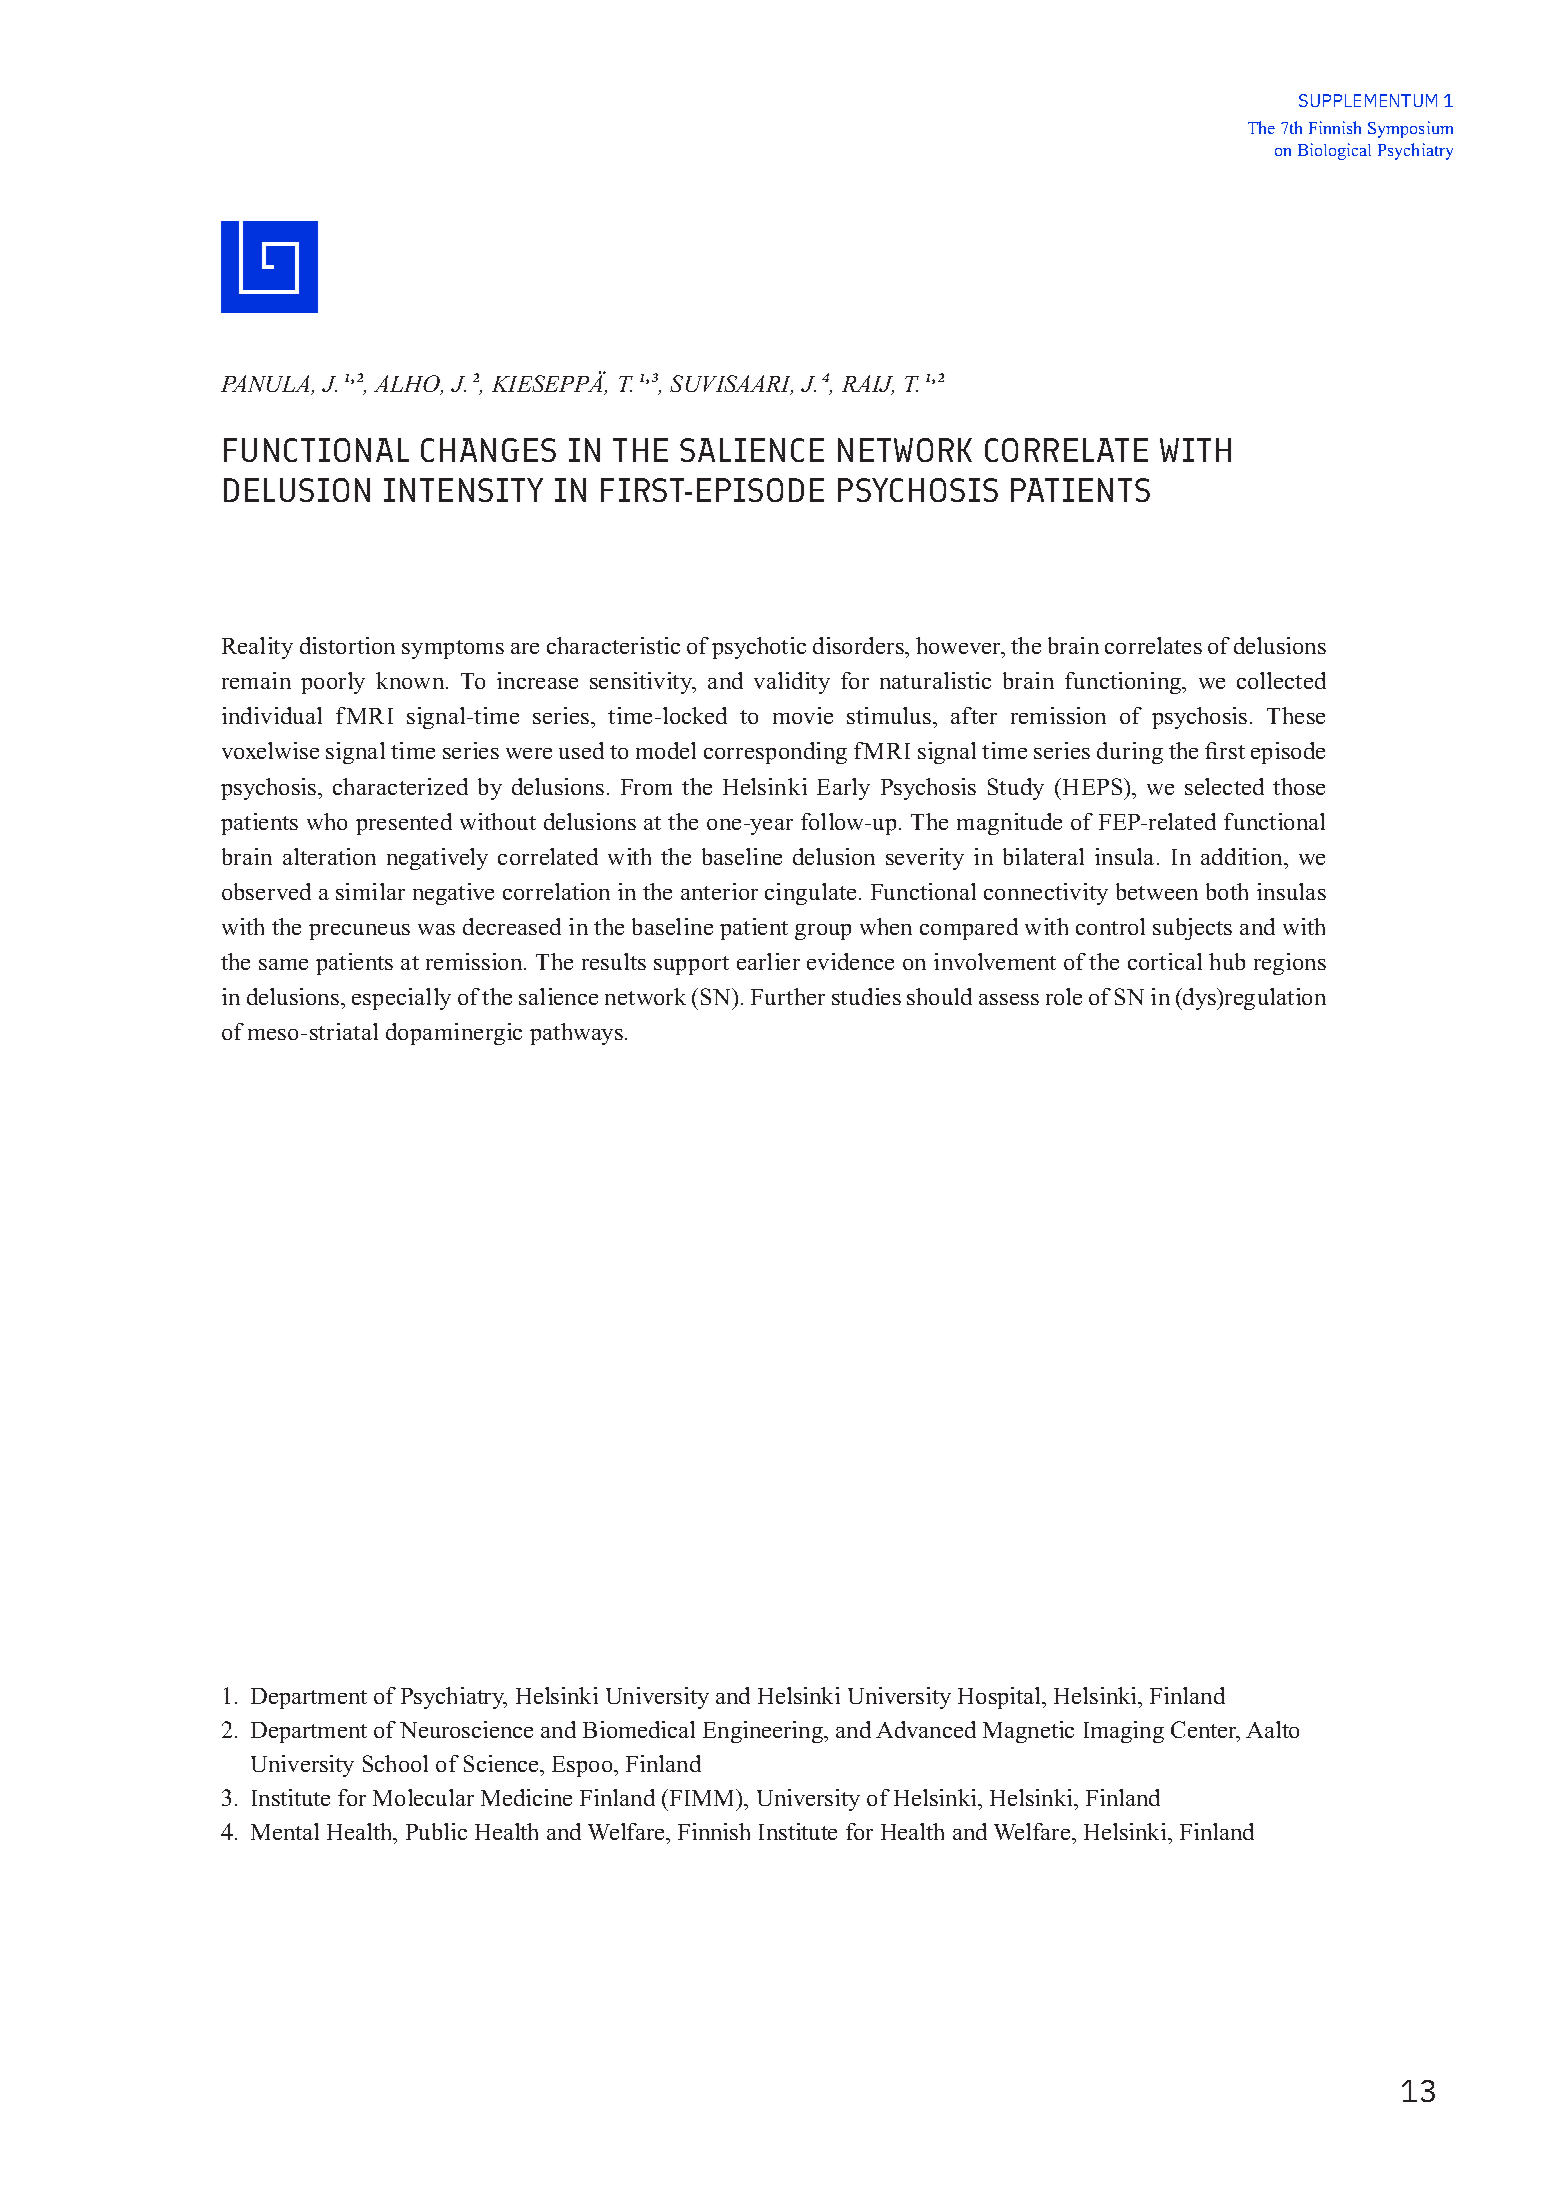  Describe the element at coordinates (488, 450) in the image. I see `CHANGES` at that location.
